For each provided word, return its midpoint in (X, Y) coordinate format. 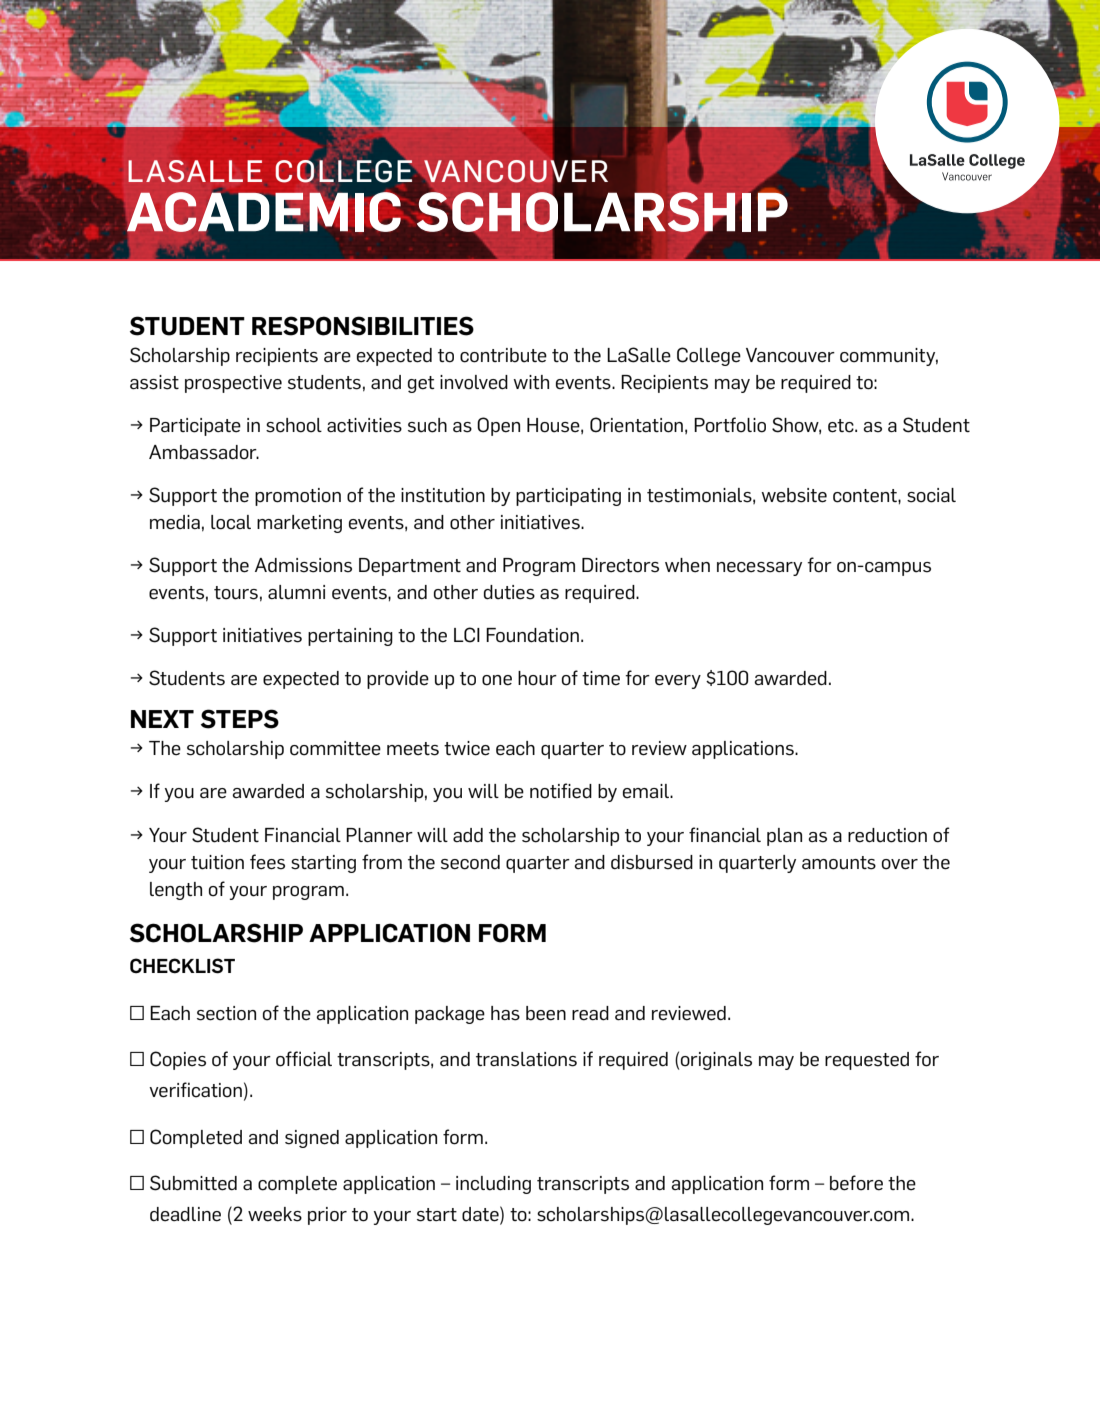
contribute (503, 355)
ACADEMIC (264, 212)
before (856, 1183)
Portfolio (730, 425)
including (493, 1185)
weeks (275, 1214)
